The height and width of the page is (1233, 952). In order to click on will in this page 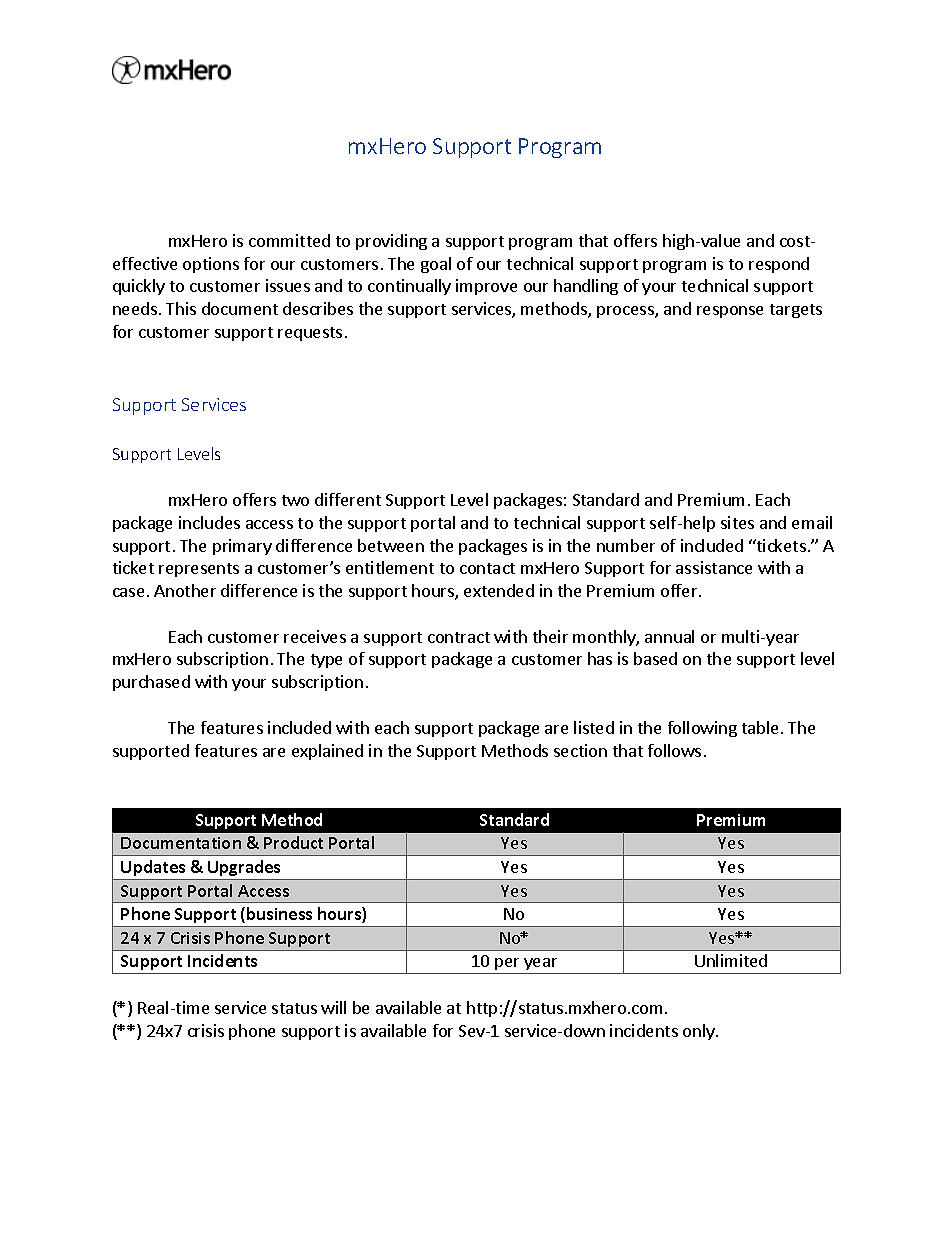, I will do `click(333, 1007)`.
